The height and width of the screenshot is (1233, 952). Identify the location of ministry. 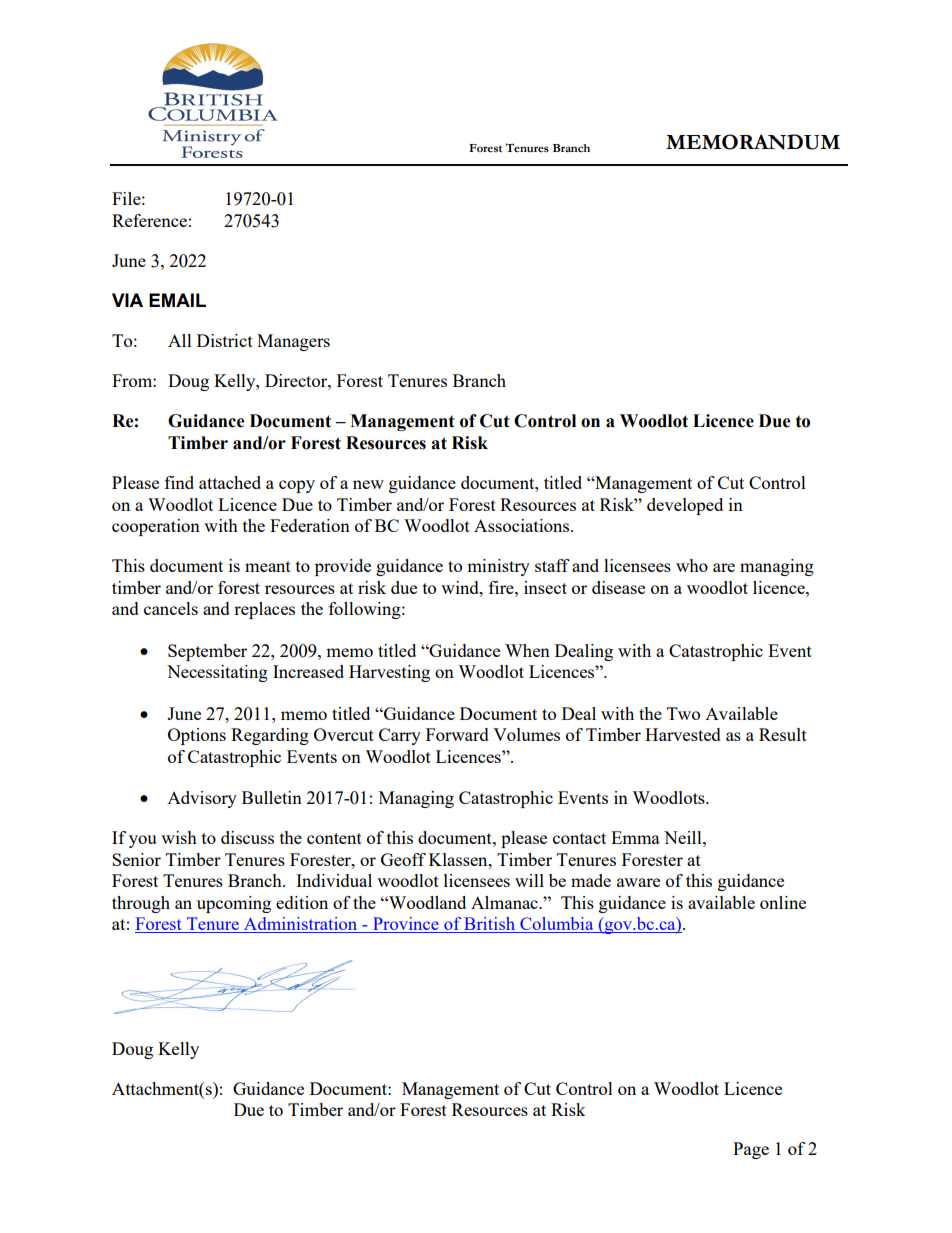
(498, 567).
